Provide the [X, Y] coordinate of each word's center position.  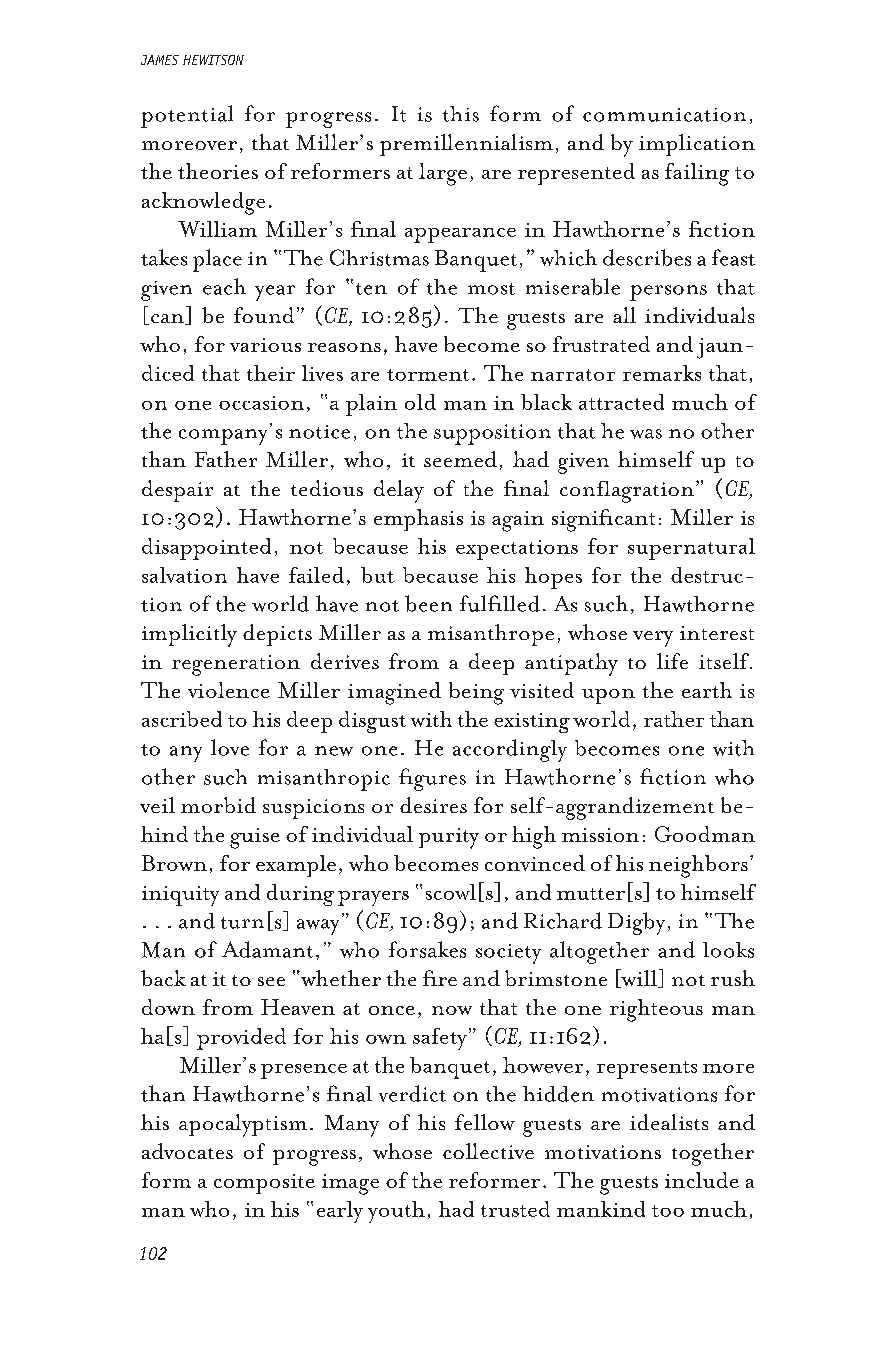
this [461, 114]
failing [697, 174]
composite [264, 1184]
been [428, 603]
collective [488, 1151]
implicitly [189, 635]
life [672, 661]
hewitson [213, 60]
